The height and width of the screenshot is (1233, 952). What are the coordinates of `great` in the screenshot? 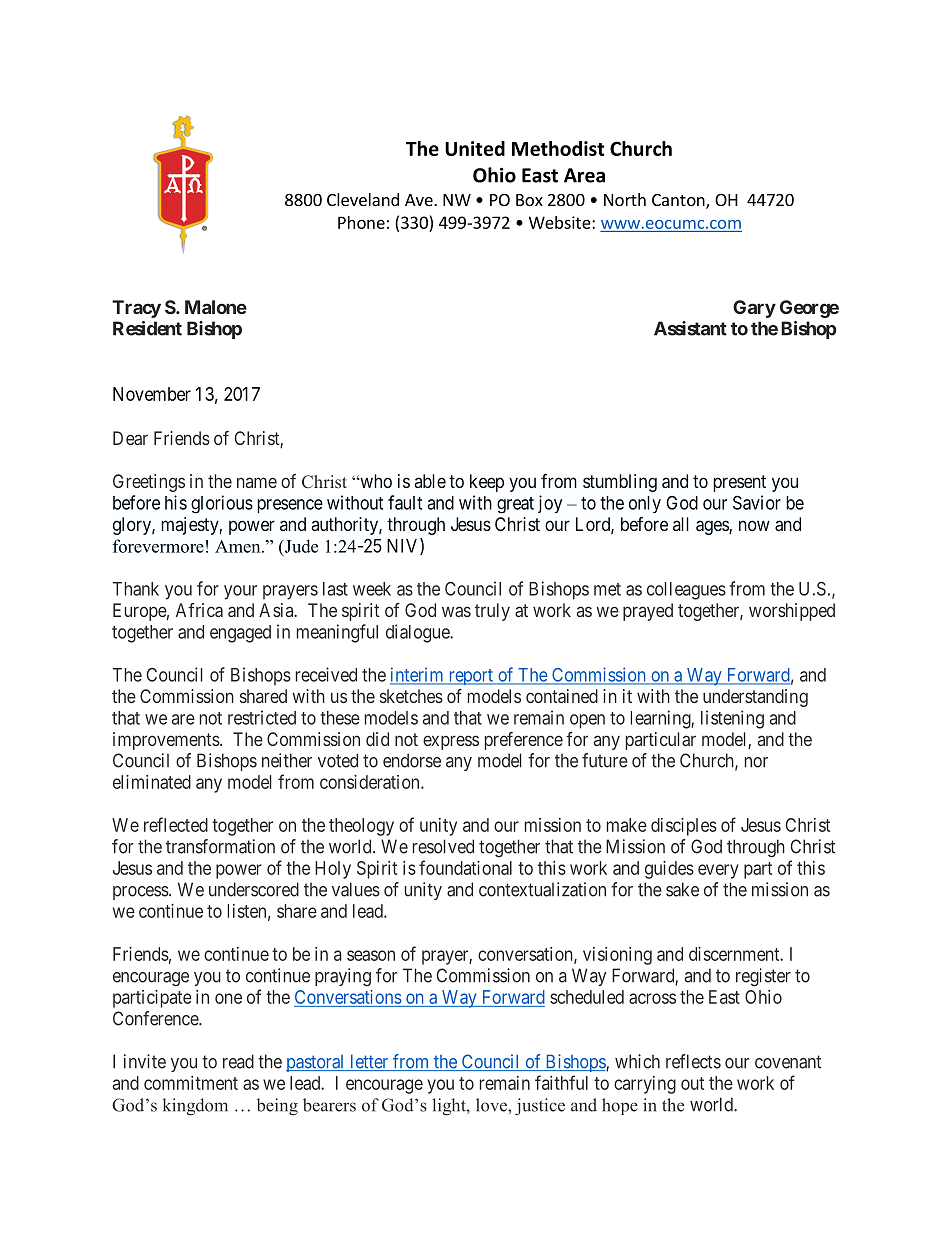 It's located at (515, 505).
